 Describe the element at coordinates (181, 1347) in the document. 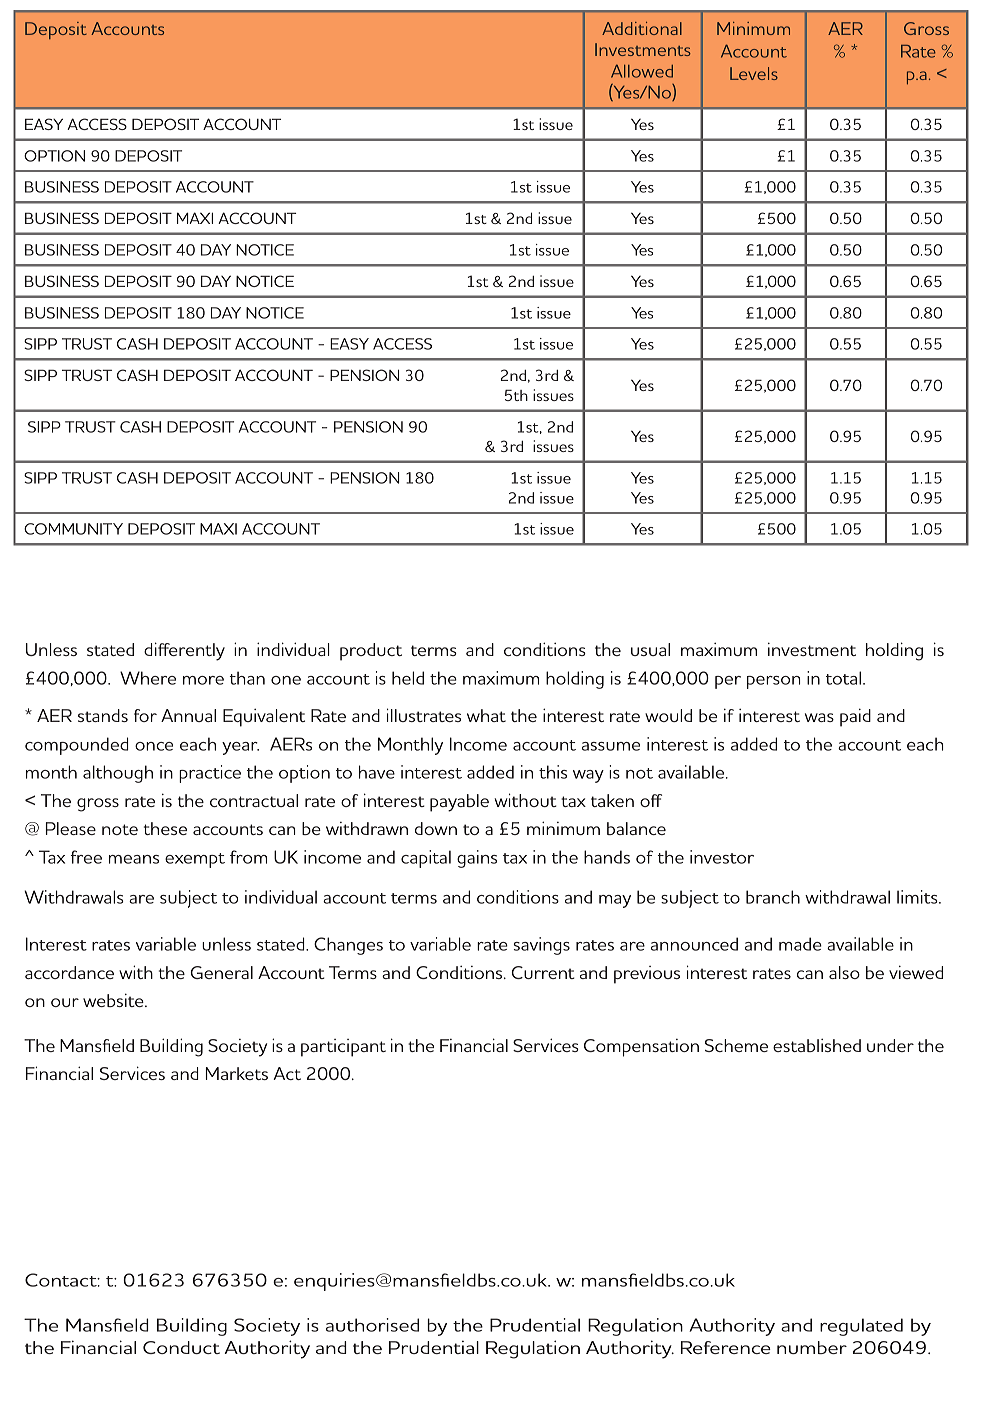

I see `Conduct` at that location.
